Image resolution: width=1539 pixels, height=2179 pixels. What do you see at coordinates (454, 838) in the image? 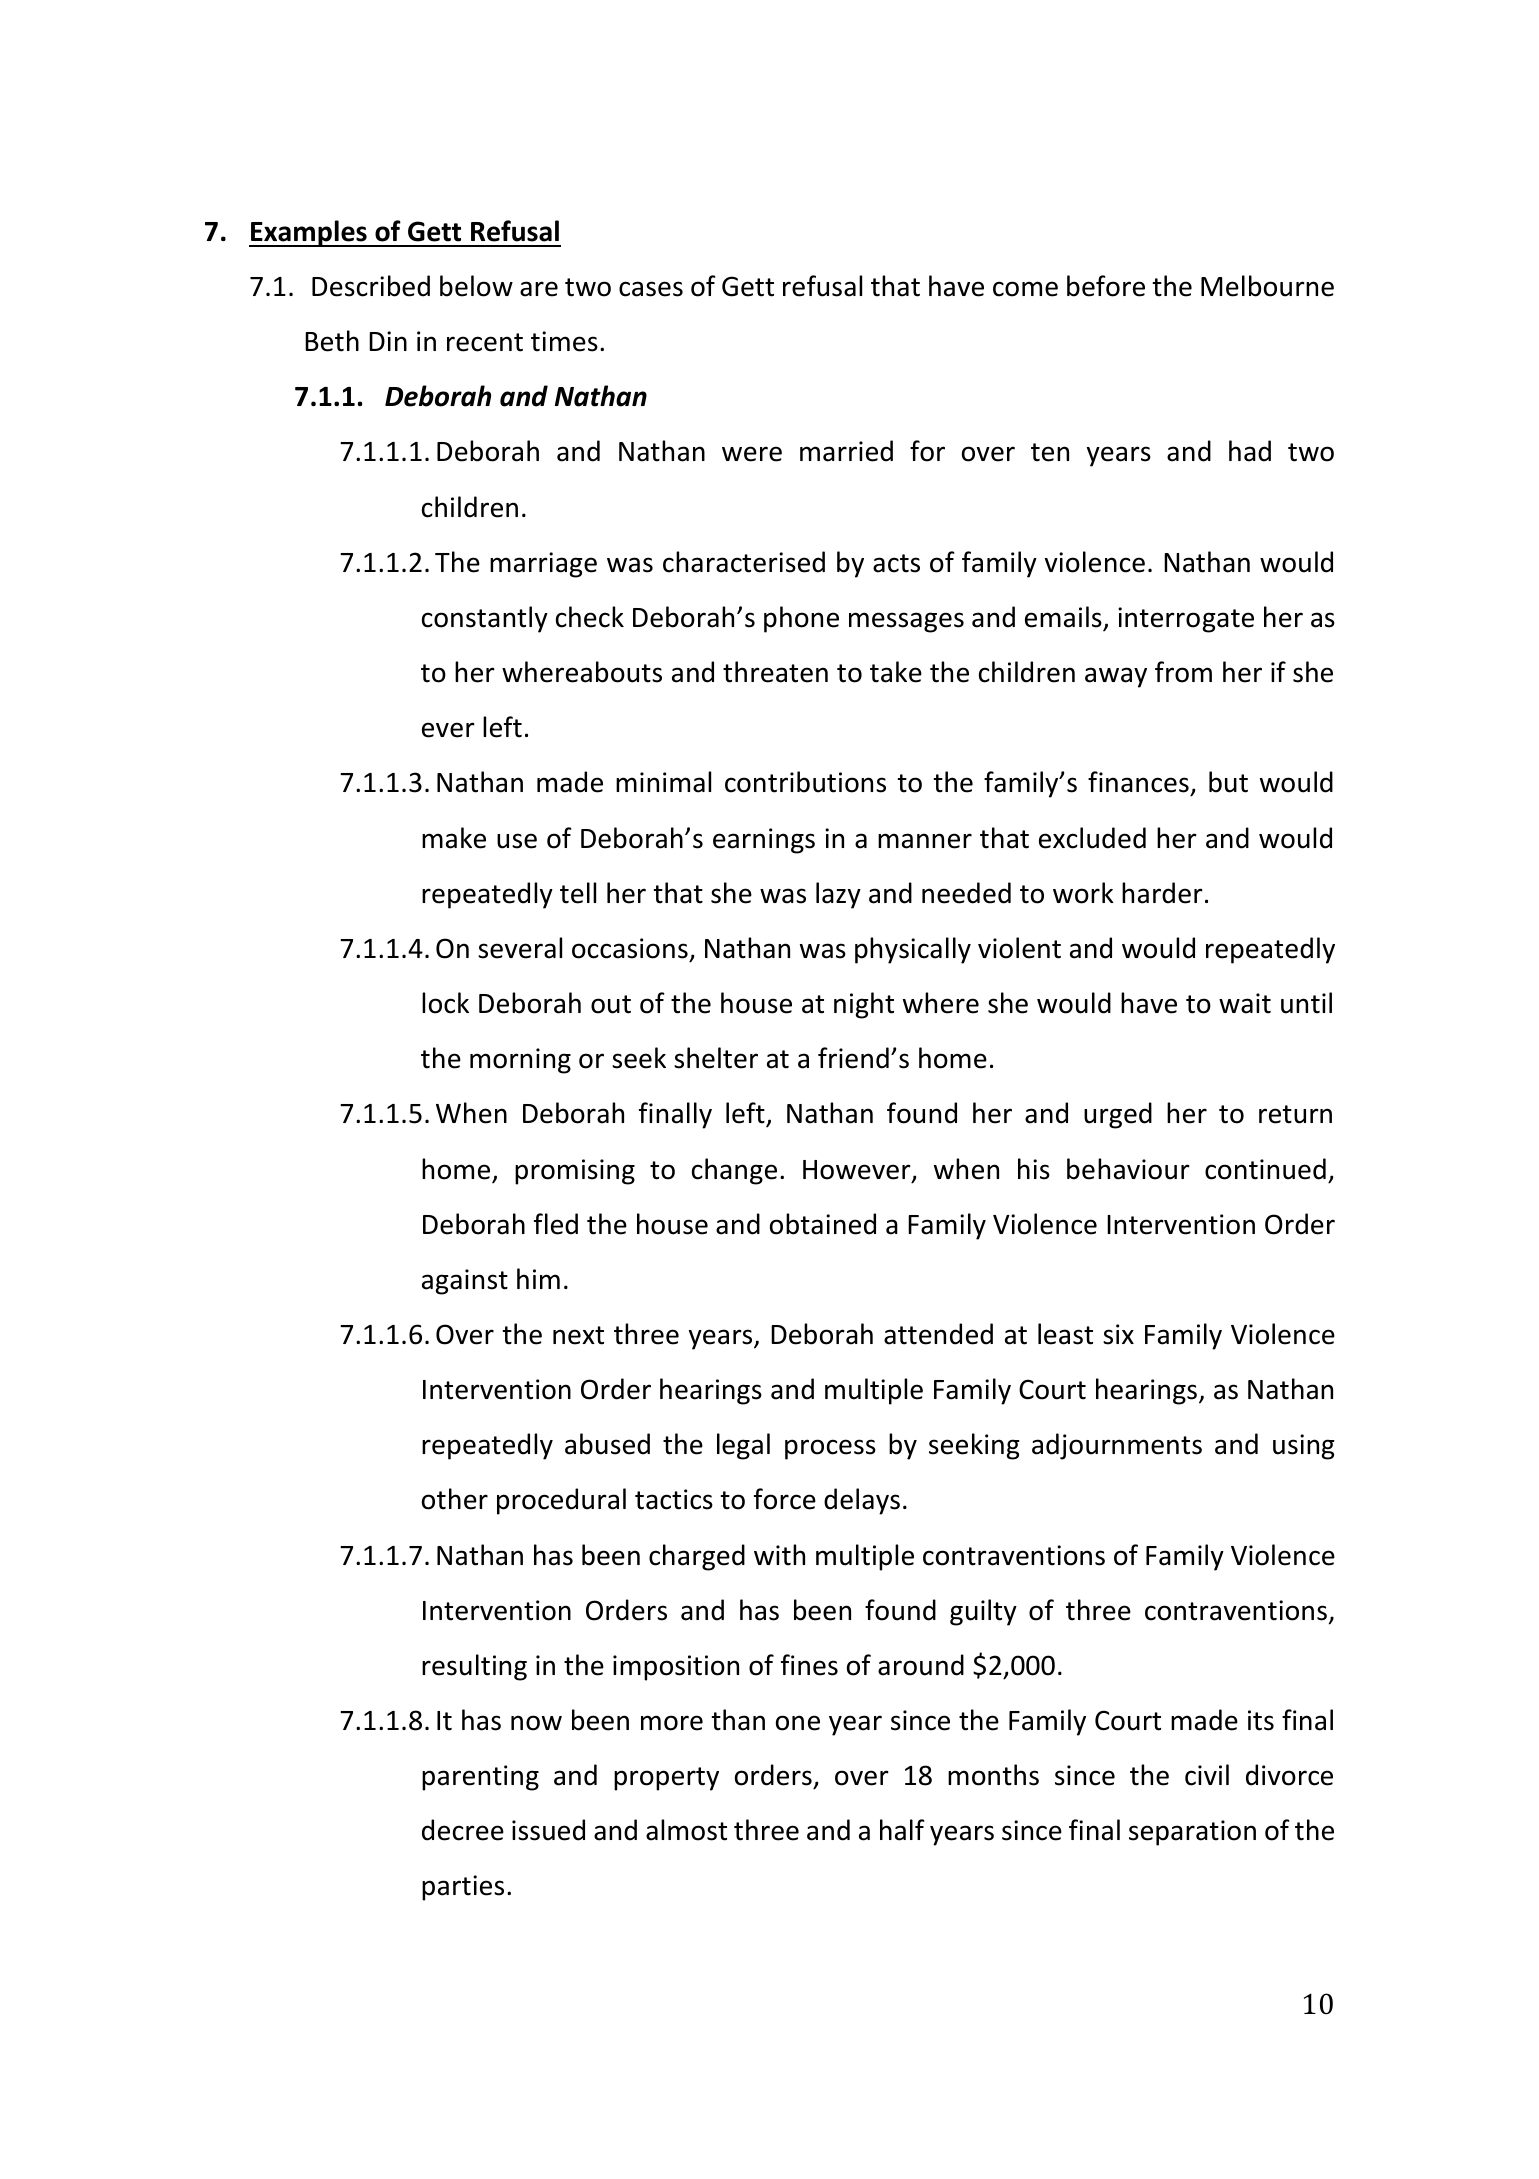
I see `make` at bounding box center [454, 838].
